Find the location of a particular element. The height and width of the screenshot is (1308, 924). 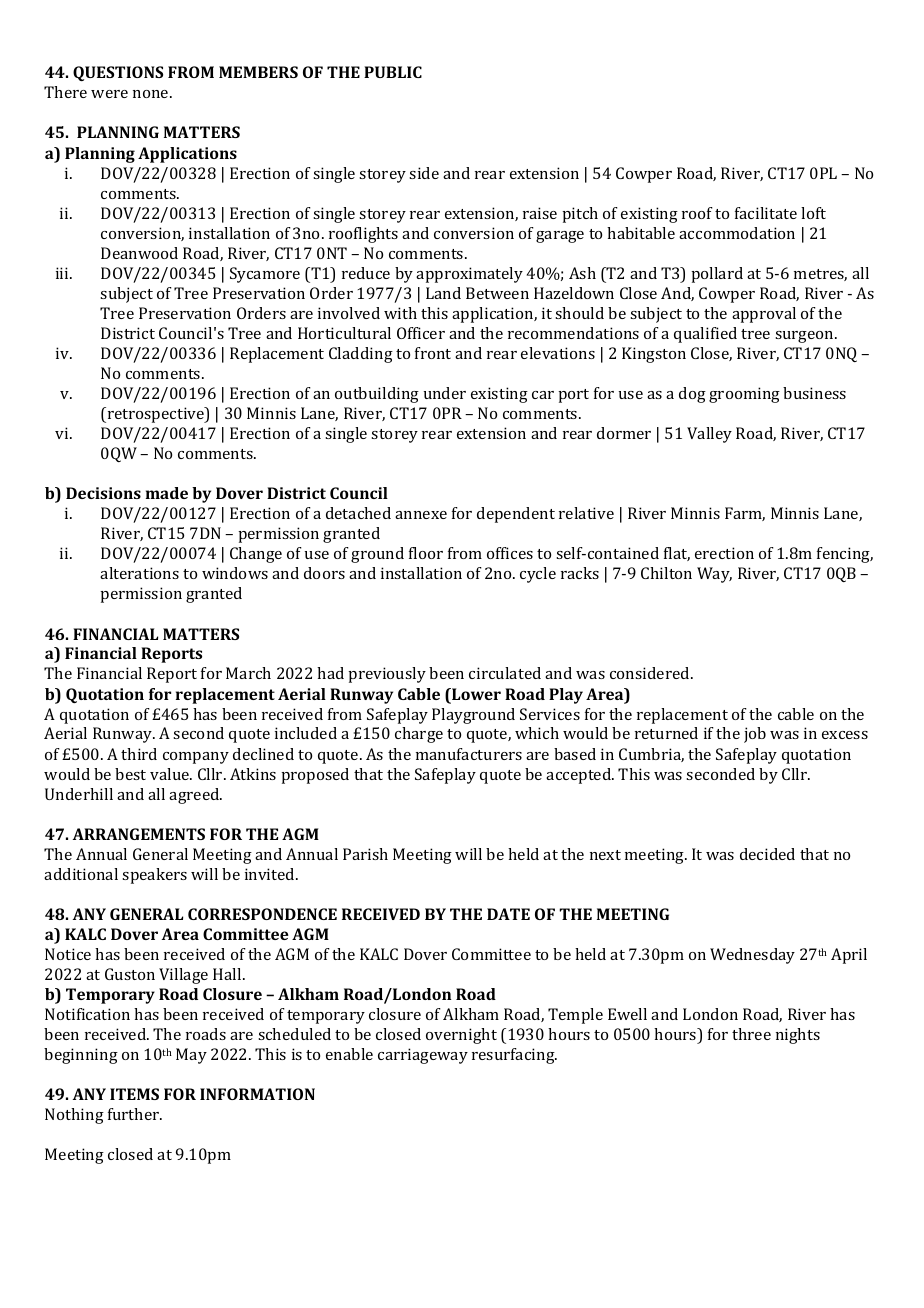

ITEMS is located at coordinates (134, 1094).
